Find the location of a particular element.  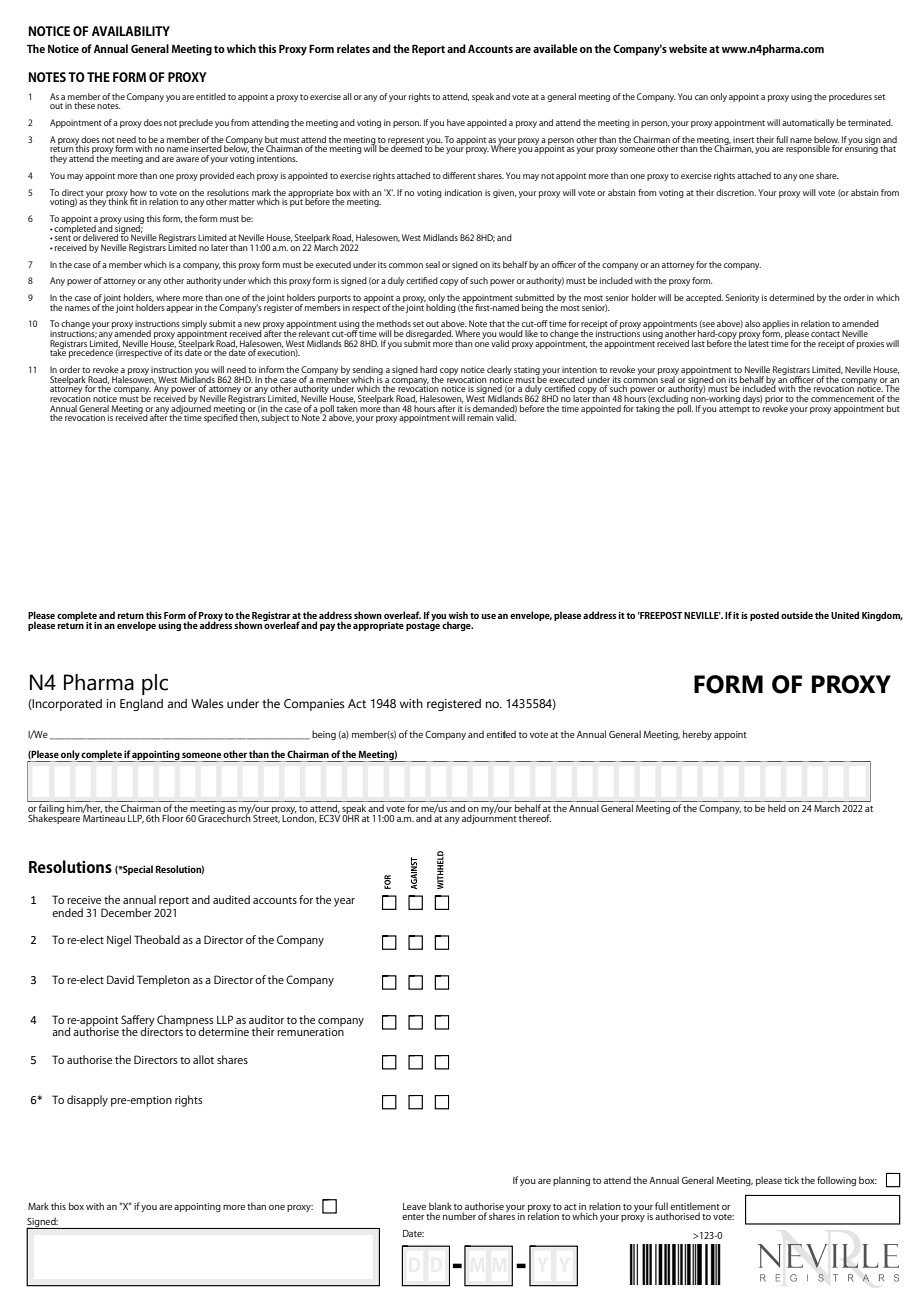

attempt is located at coordinates (734, 408).
